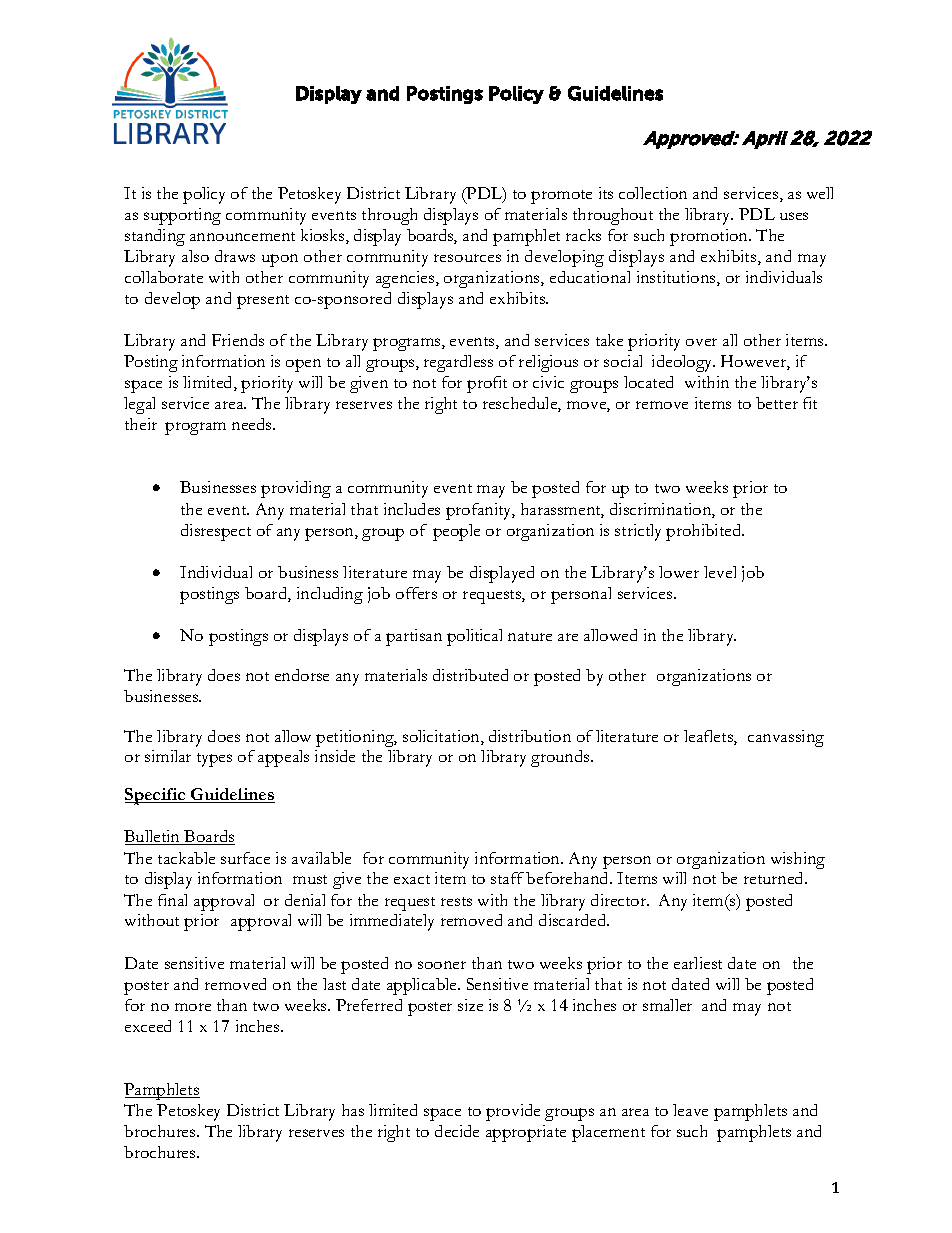 Image resolution: width=952 pixels, height=1233 pixels. I want to click on promotion, so click(710, 237).
